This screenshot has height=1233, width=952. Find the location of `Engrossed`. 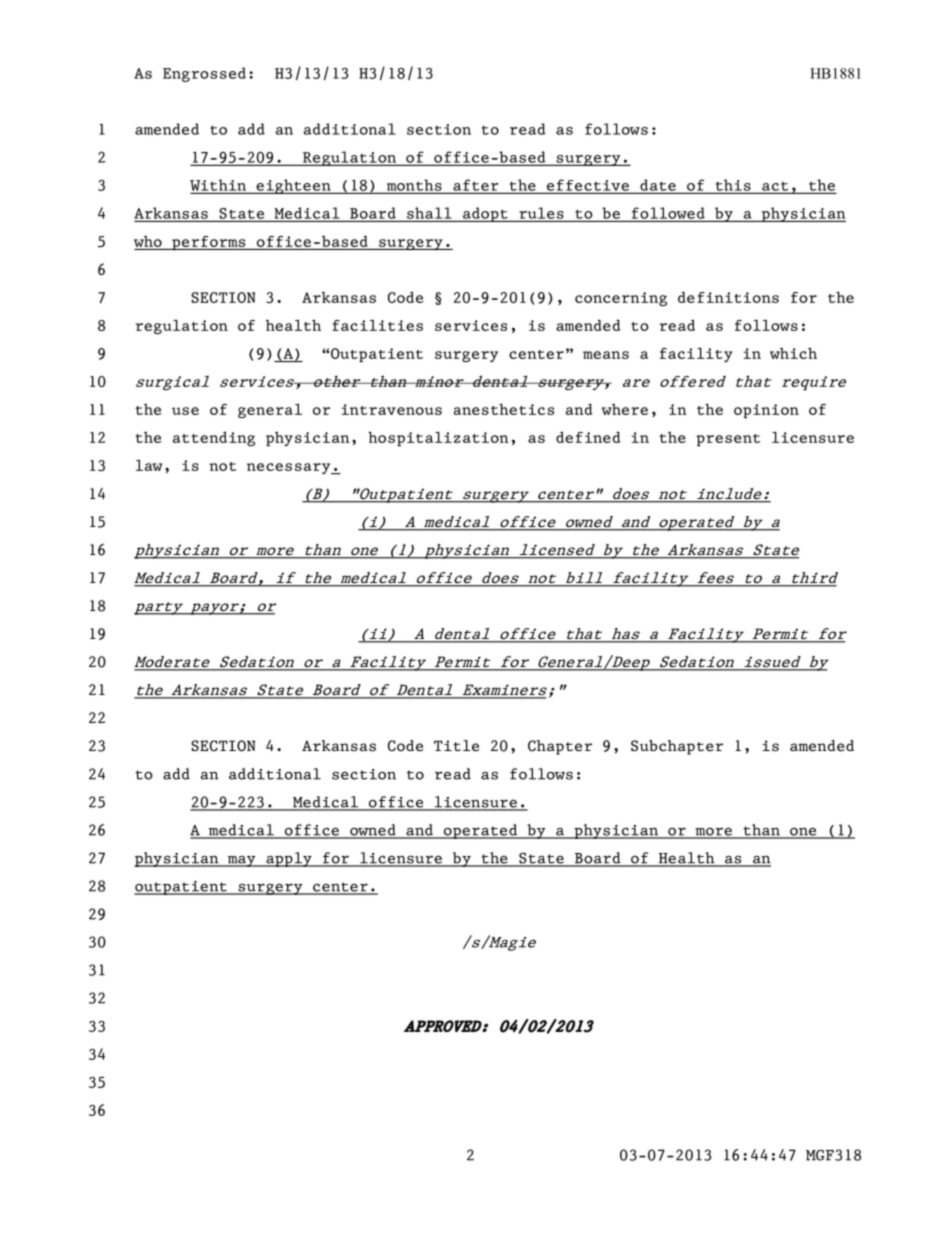

Engrossed is located at coordinates (204, 74).
